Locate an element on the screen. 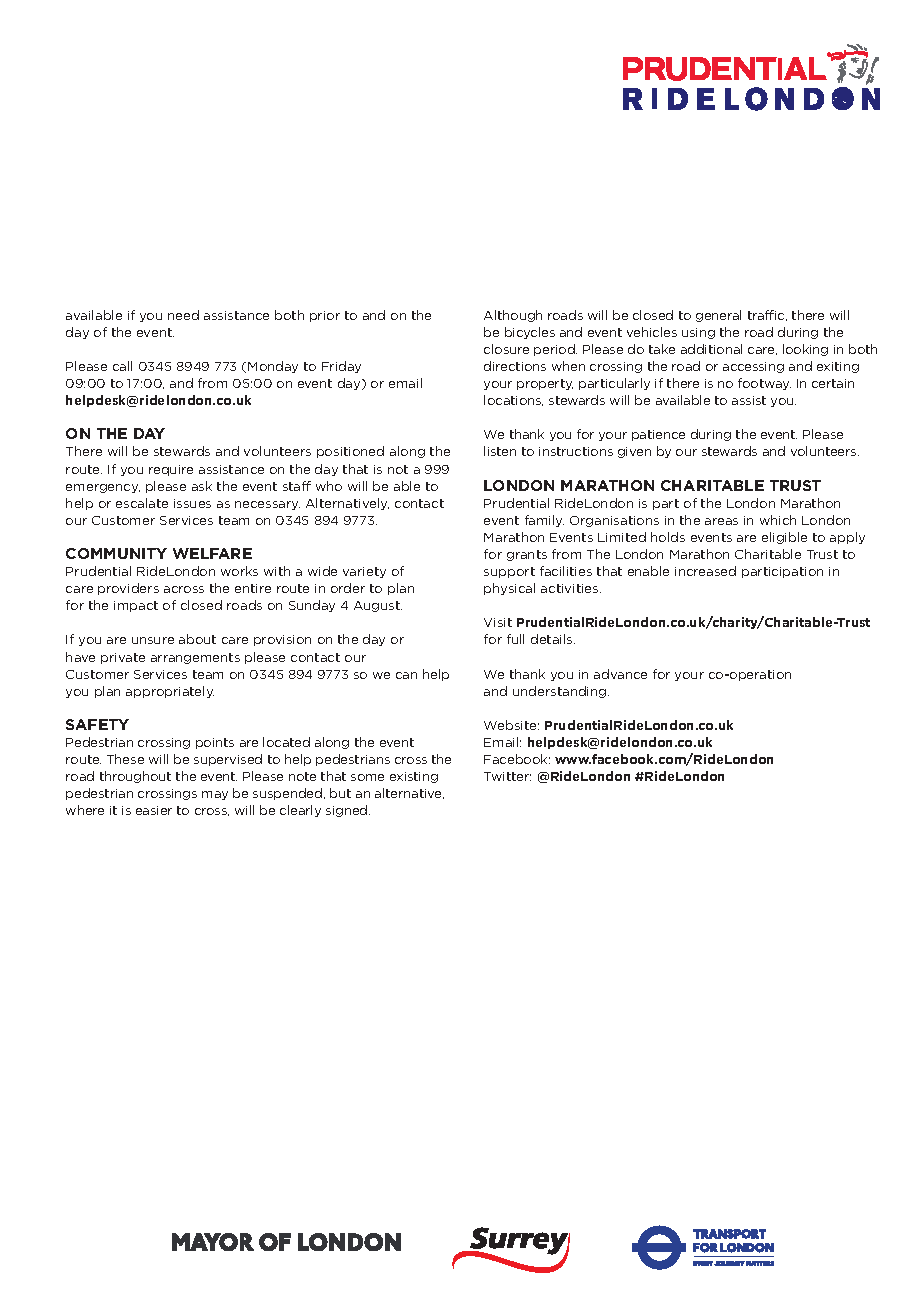 This screenshot has height=1308, width=924. support is located at coordinates (509, 572).
